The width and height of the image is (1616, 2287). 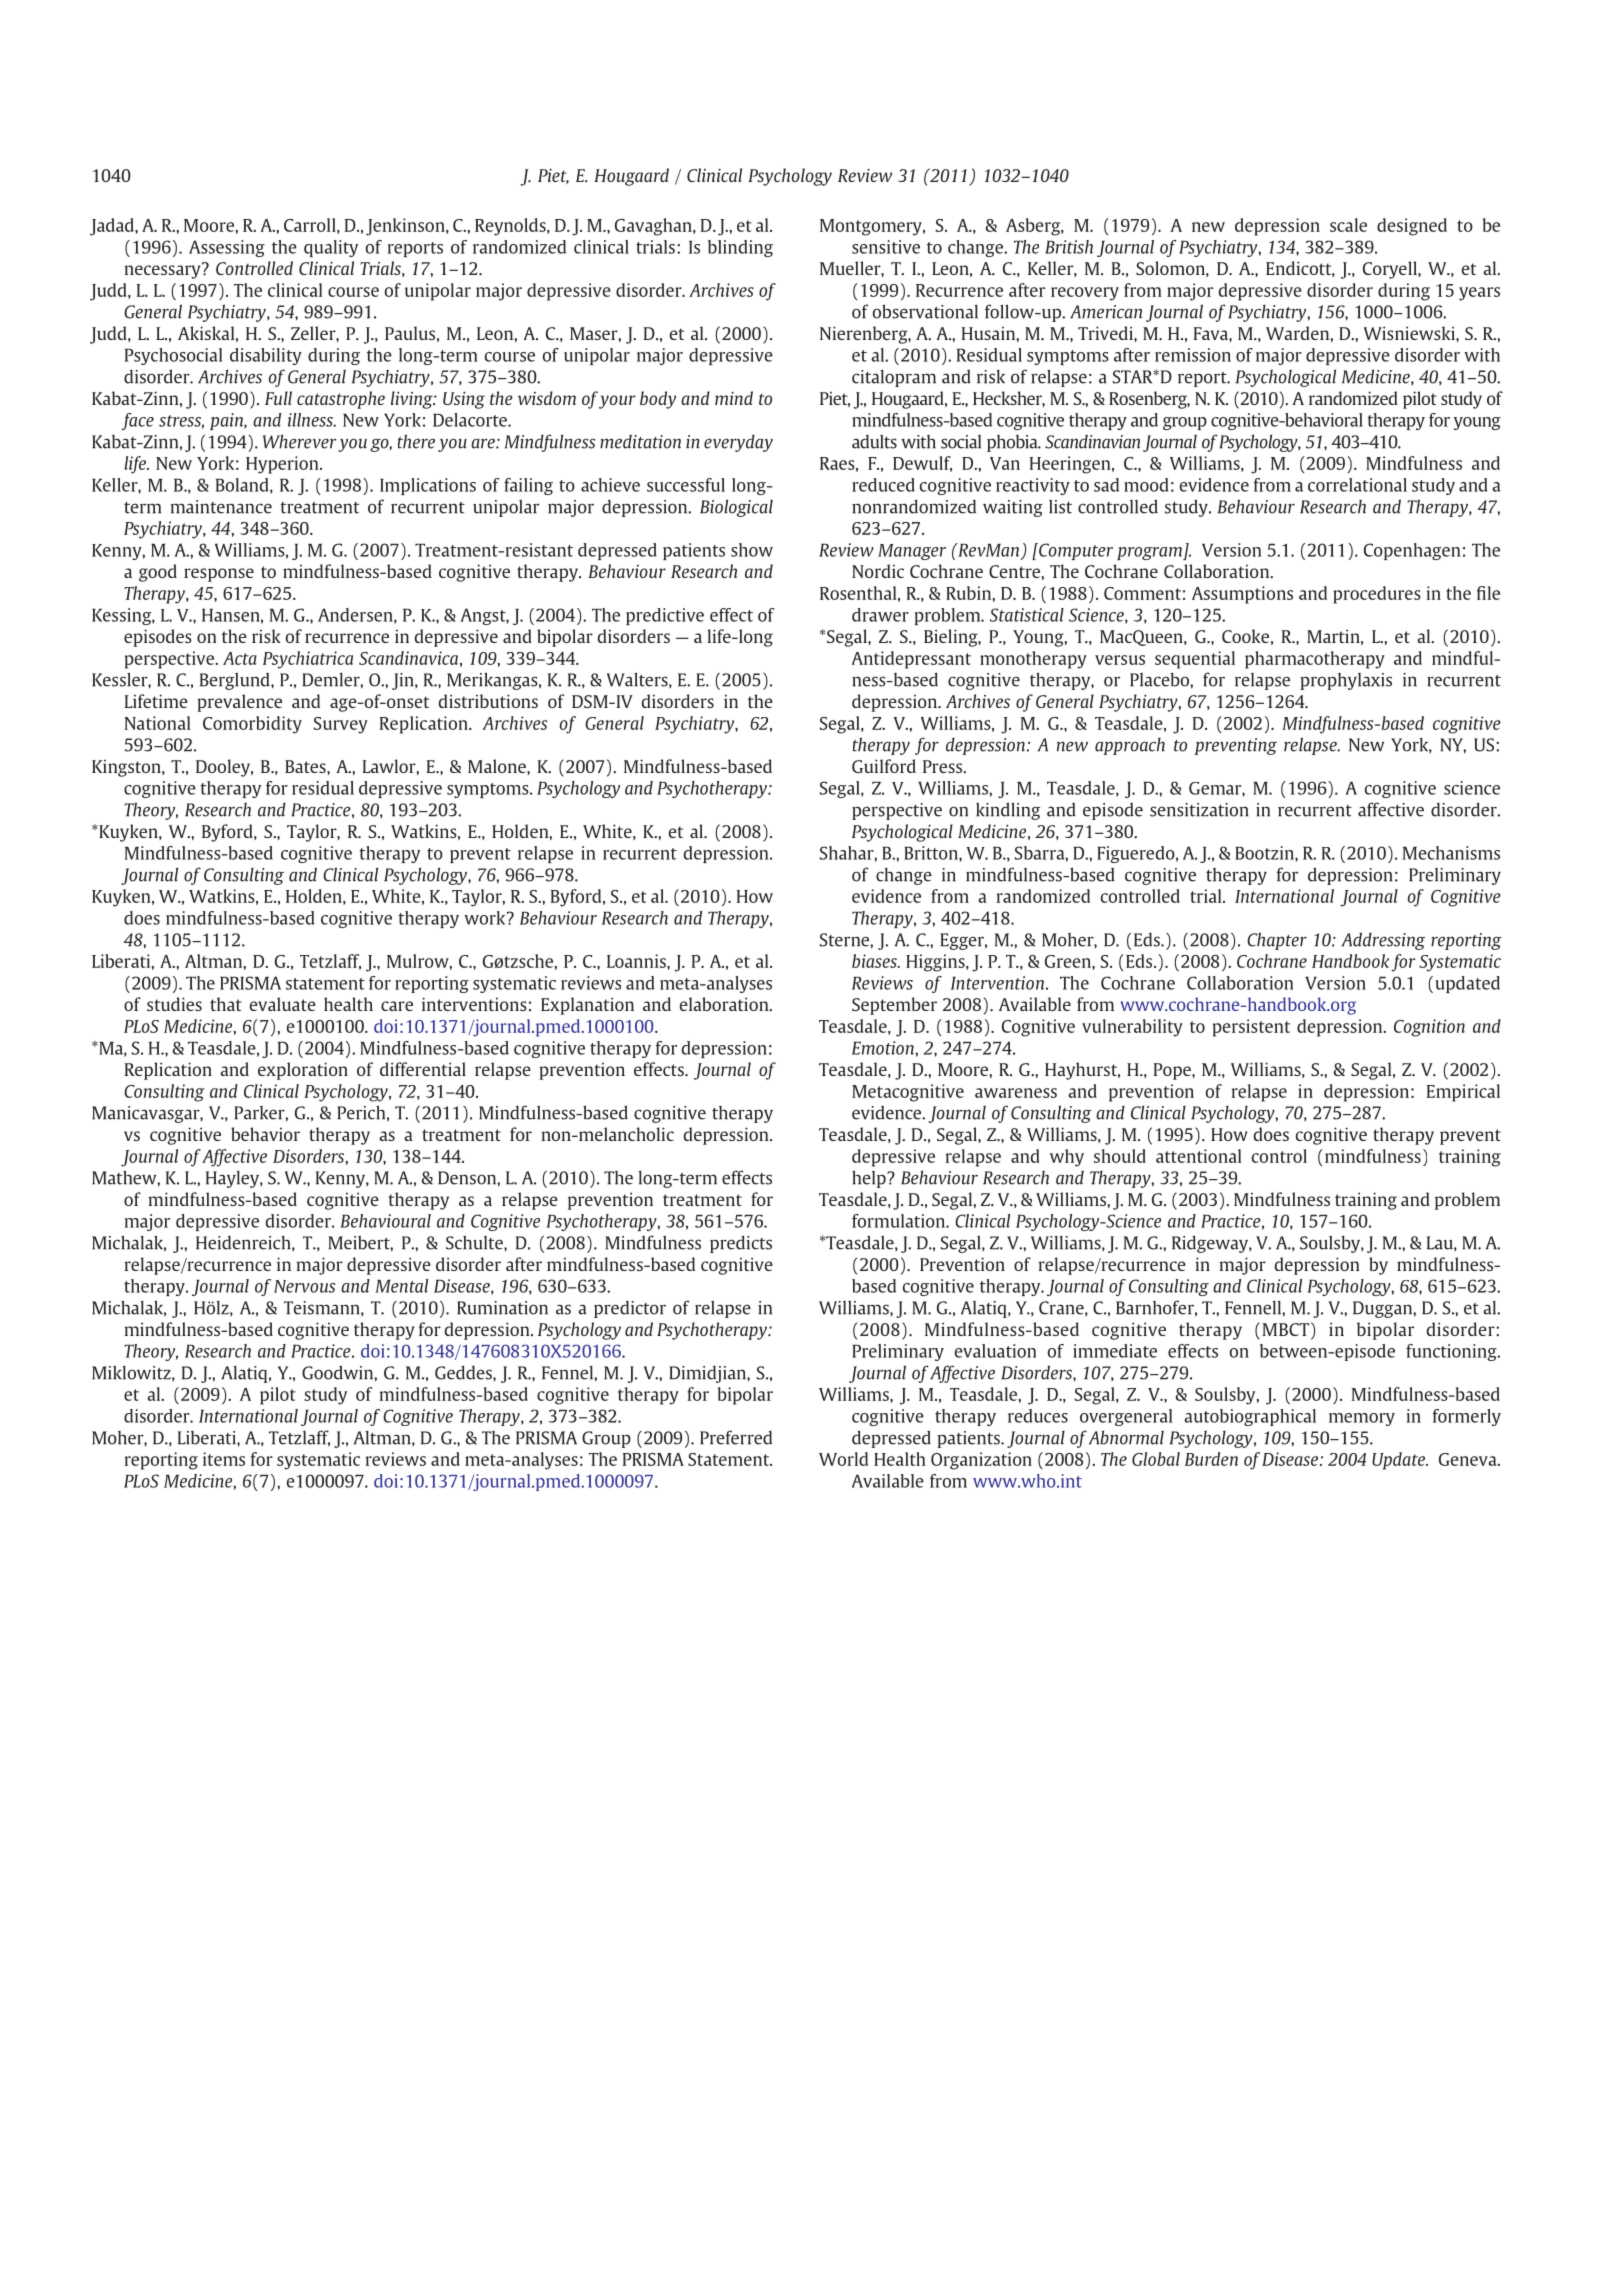 What do you see at coordinates (736, 1437) in the image?
I see `Preferred` at bounding box center [736, 1437].
